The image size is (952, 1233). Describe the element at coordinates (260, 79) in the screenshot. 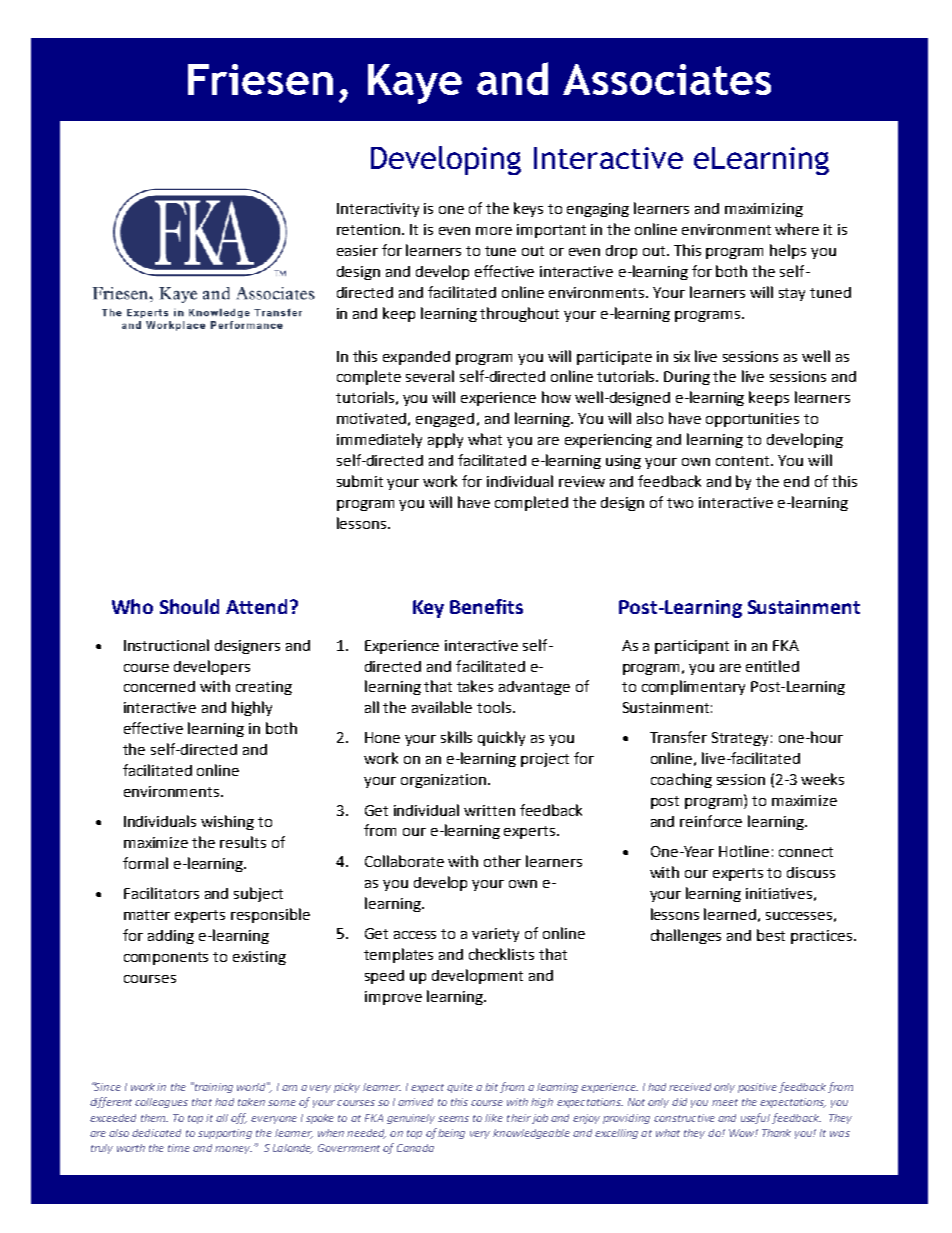

I see `Friesen` at that location.
